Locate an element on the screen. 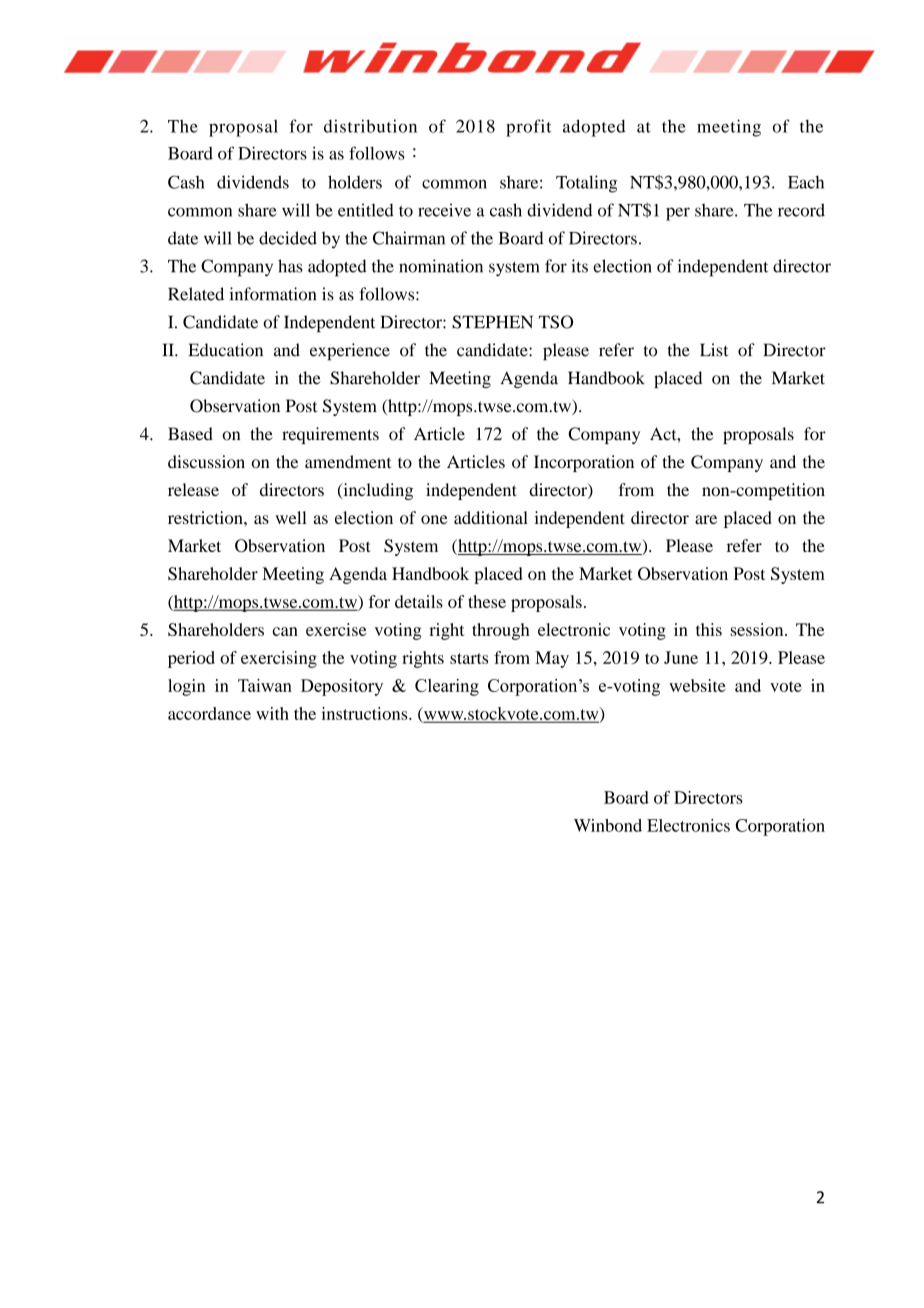 Image resolution: width=924 pixels, height=1308 pixels. requirements is located at coordinates (330, 435).
